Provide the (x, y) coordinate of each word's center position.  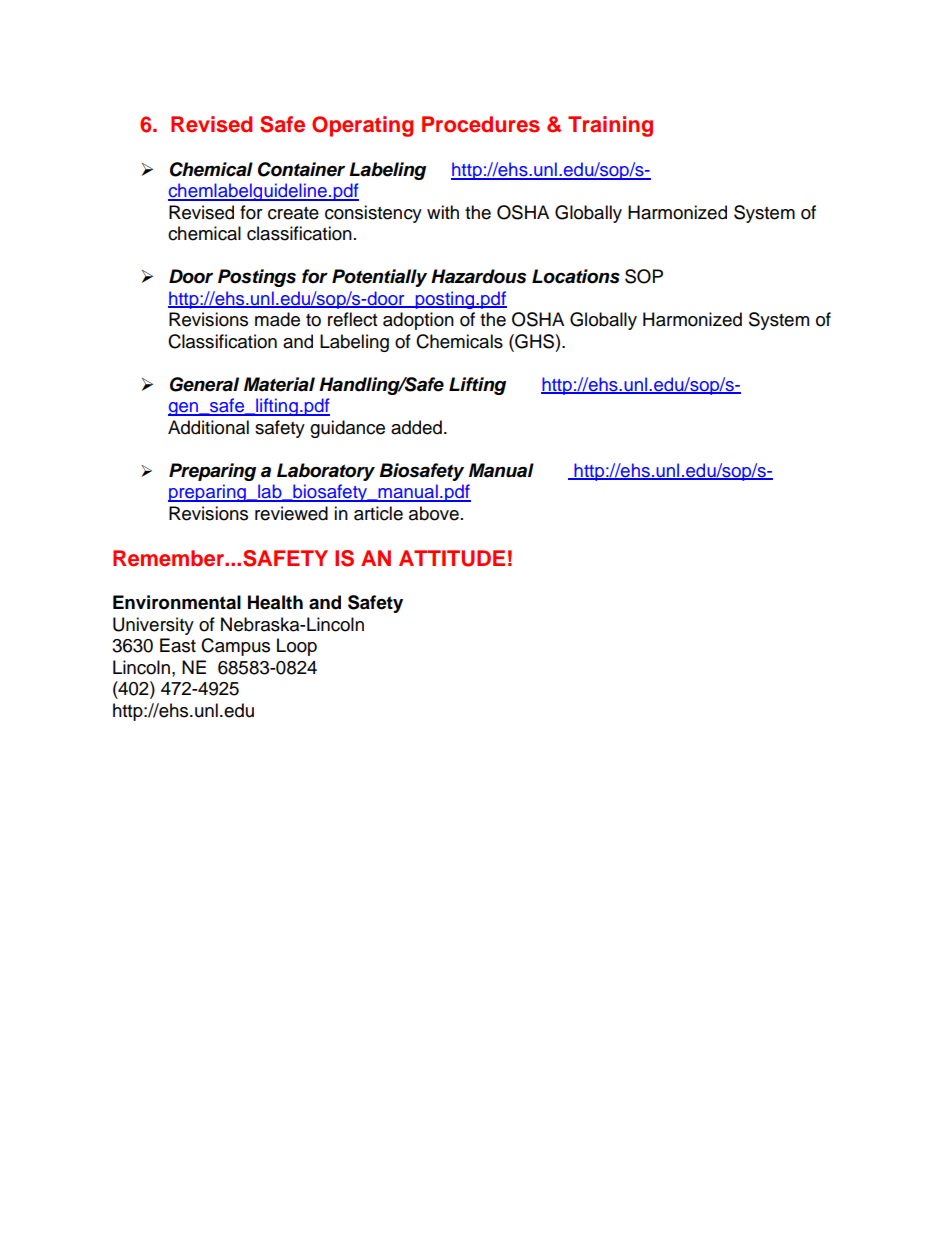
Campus (235, 647)
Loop (297, 647)
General (204, 384)
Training (610, 126)
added (416, 427)
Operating (362, 126)
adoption (418, 321)
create (293, 213)
